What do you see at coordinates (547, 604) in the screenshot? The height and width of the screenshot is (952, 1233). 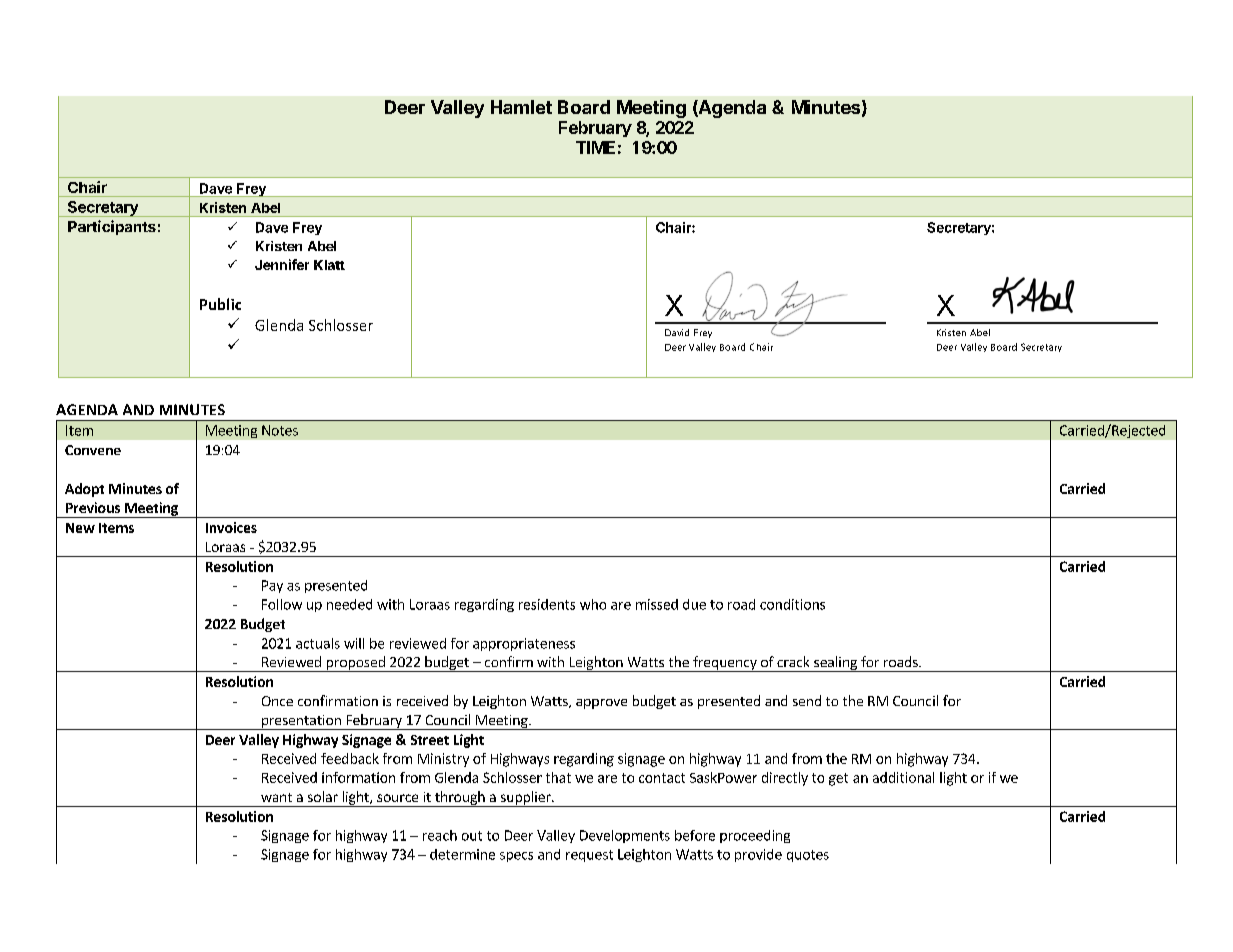 I see `residents` at bounding box center [547, 604].
